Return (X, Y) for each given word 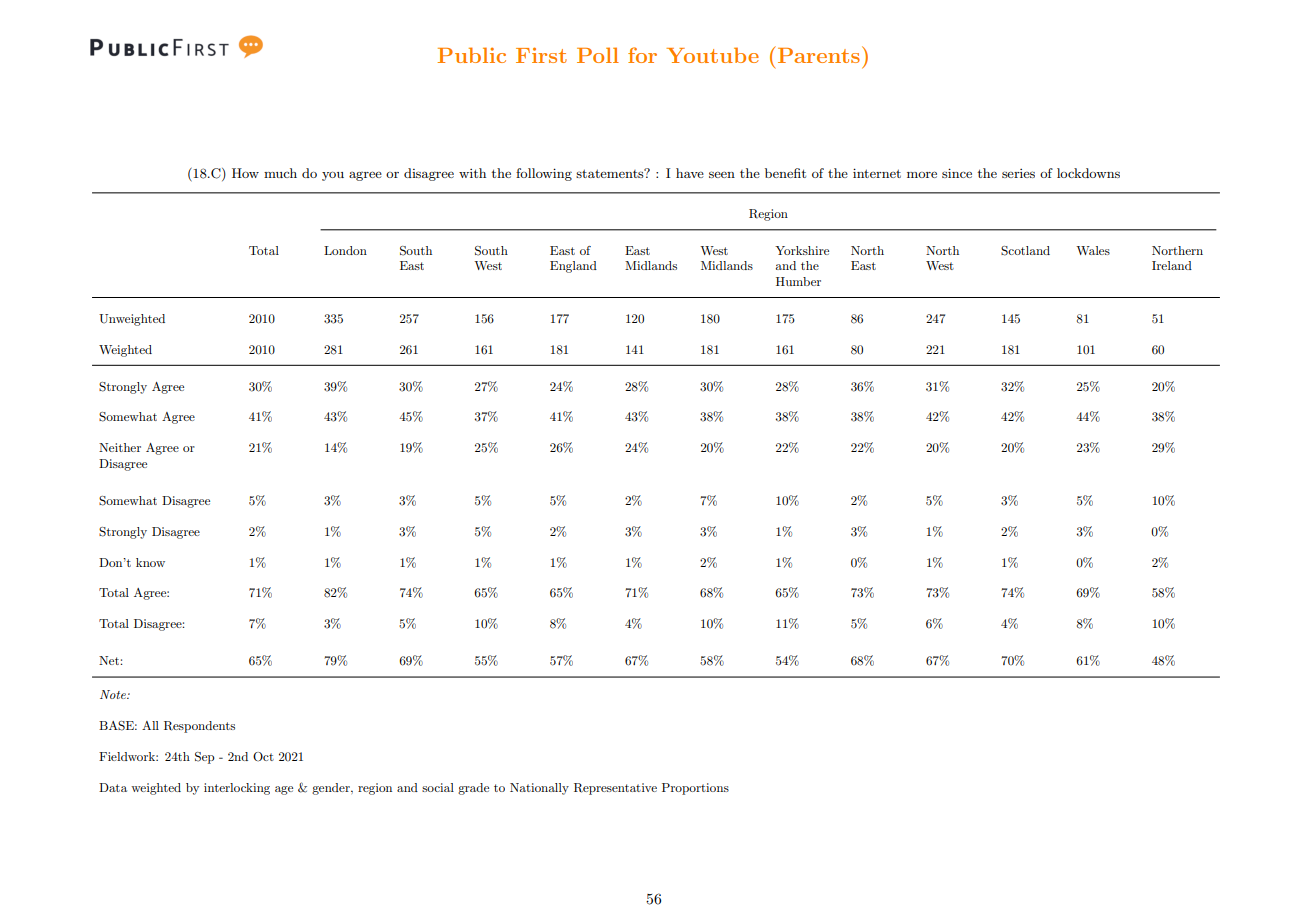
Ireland (1172, 265)
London (345, 250)
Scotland (1025, 251)
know (150, 562)
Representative (615, 789)
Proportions (695, 789)
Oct (263, 757)
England (573, 267)
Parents (819, 55)
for (642, 55)
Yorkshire (802, 250)
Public (471, 55)
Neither (120, 447)
